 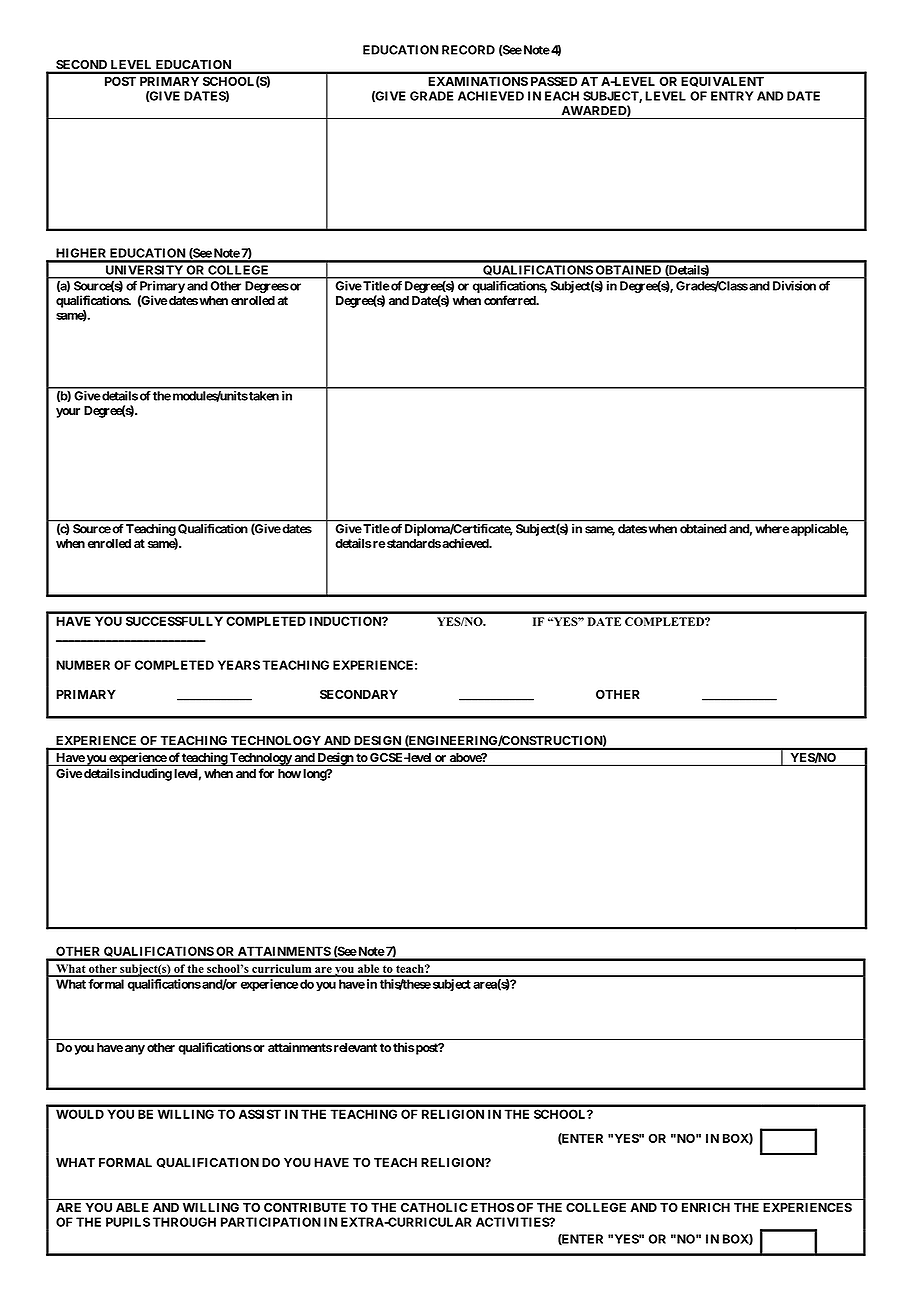 I want to click on PUPILS, so click(x=128, y=1222).
